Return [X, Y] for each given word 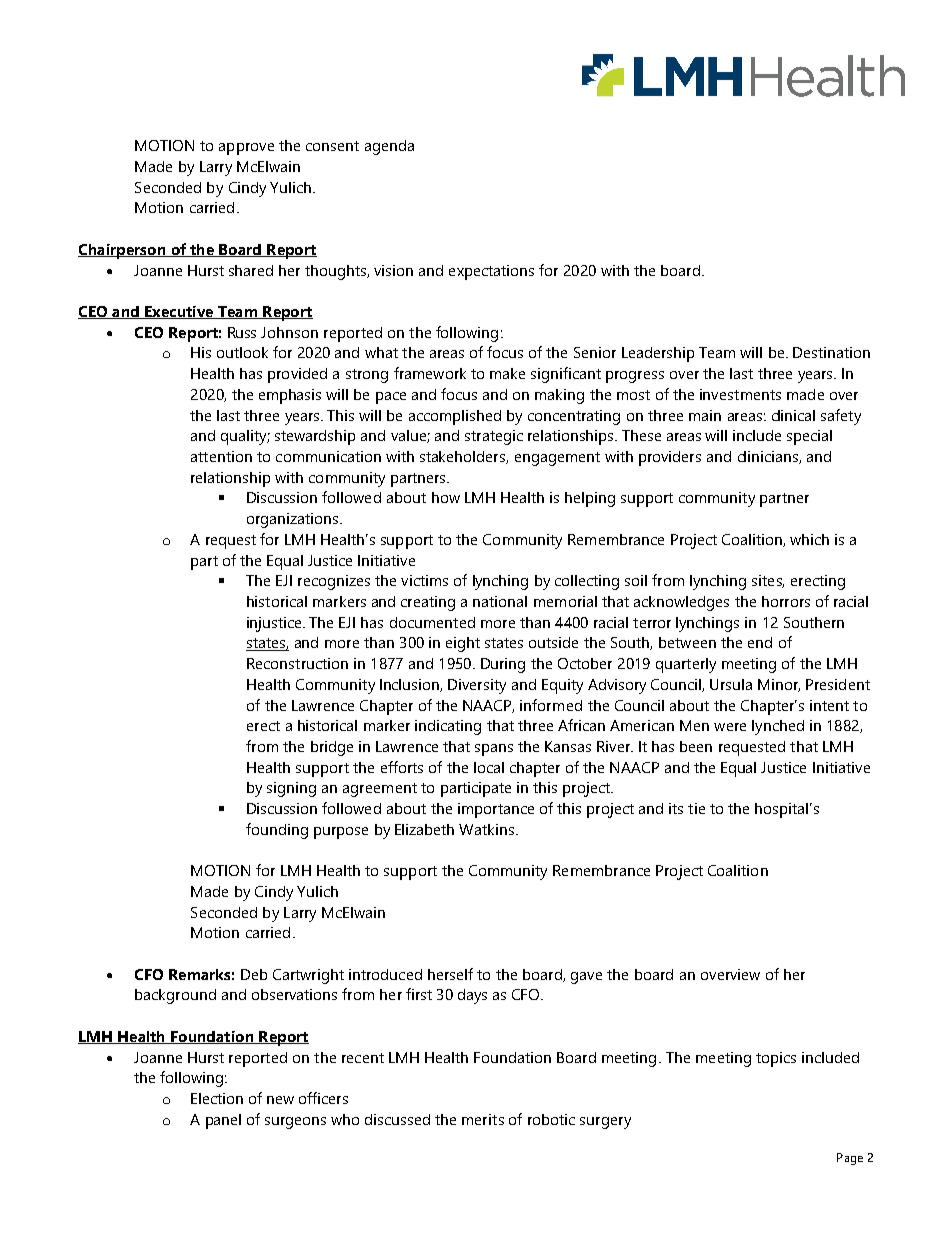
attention [221, 456]
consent [332, 146]
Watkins [488, 829]
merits [483, 1119]
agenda [389, 147]
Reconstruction [297, 663]
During [503, 665]
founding [277, 831]
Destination [831, 352]
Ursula [731, 684]
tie [696, 808]
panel [223, 1121]
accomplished [455, 417]
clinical [793, 415]
